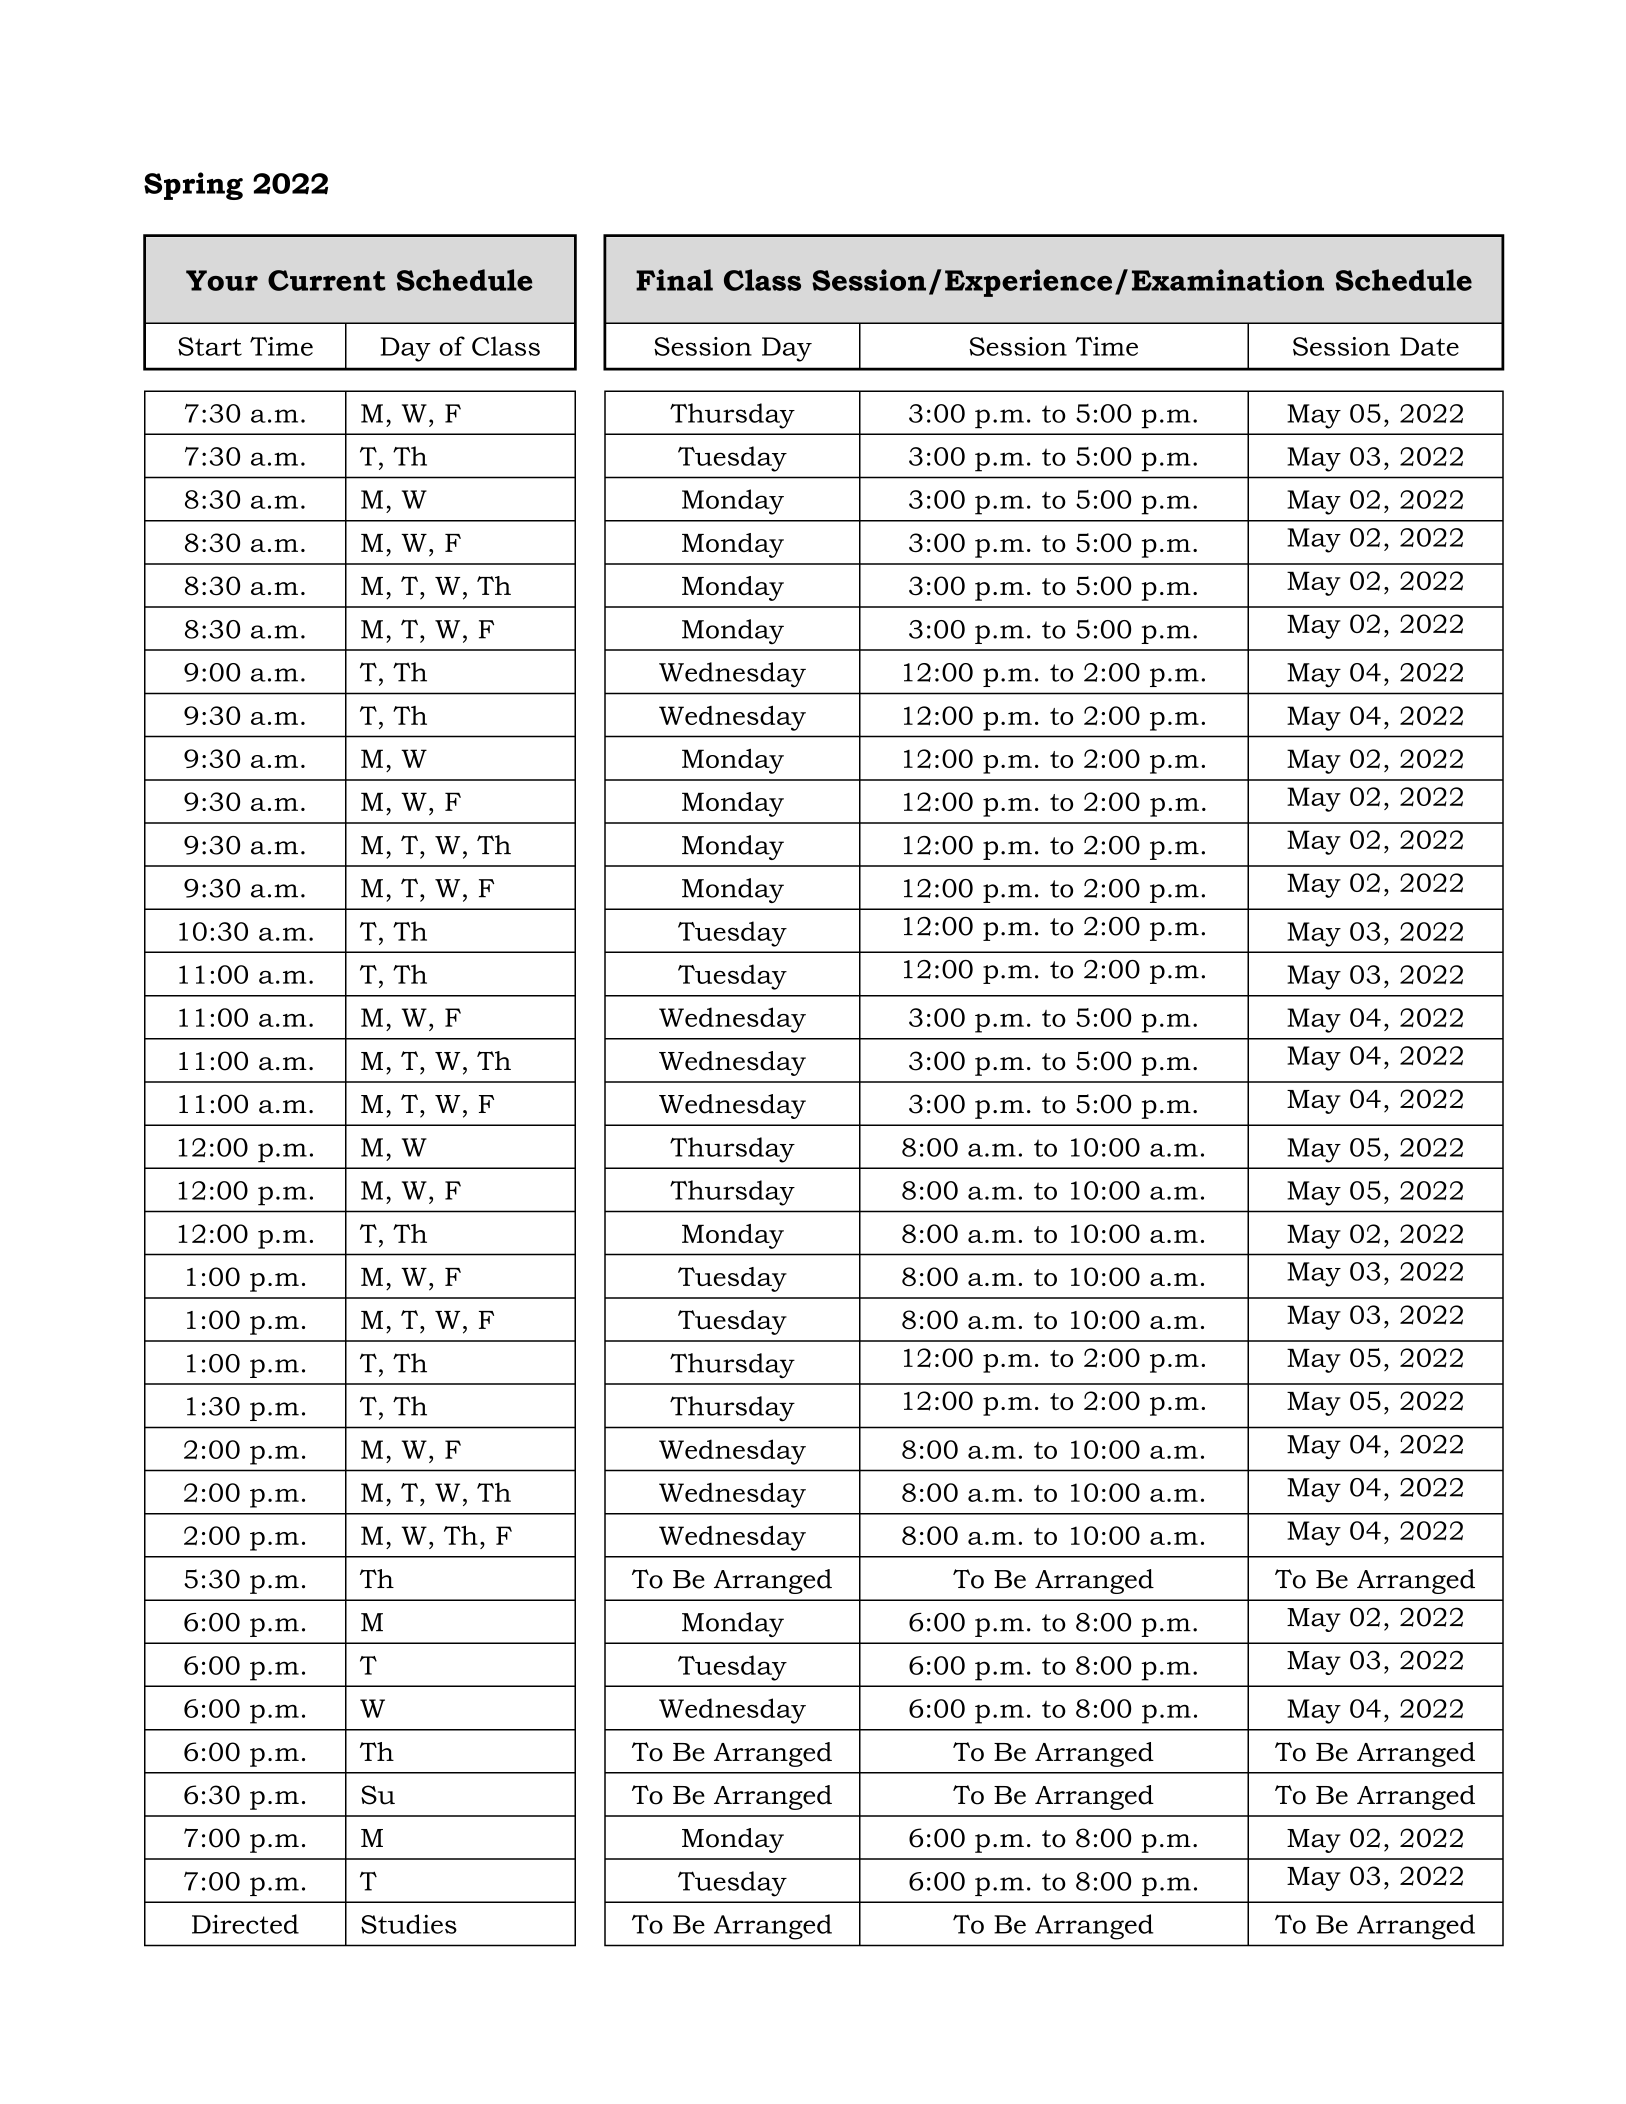 The height and width of the screenshot is (2104, 1626). What do you see at coordinates (674, 280) in the screenshot?
I see `Final` at bounding box center [674, 280].
